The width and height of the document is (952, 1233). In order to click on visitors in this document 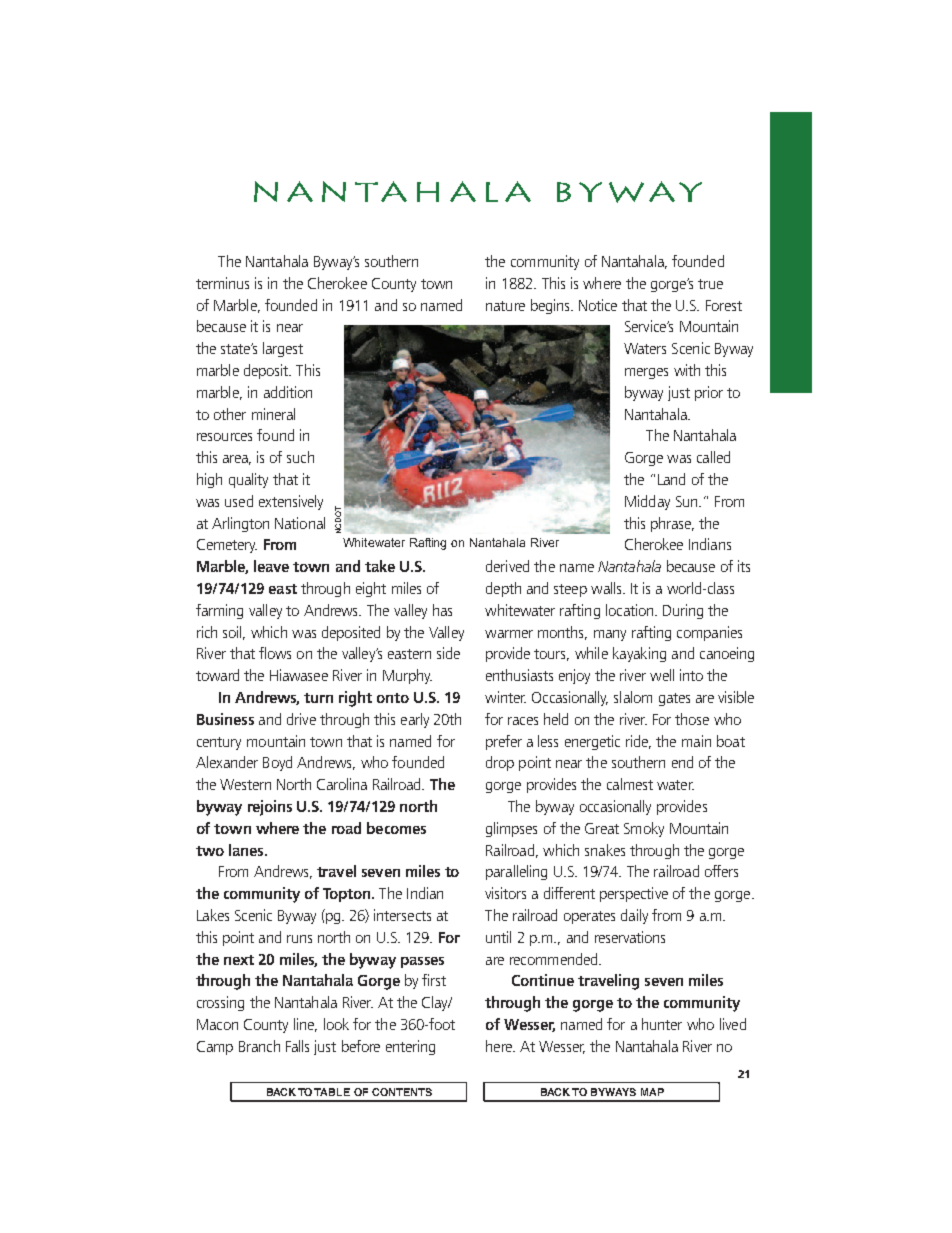, I will do `click(505, 893)`.
